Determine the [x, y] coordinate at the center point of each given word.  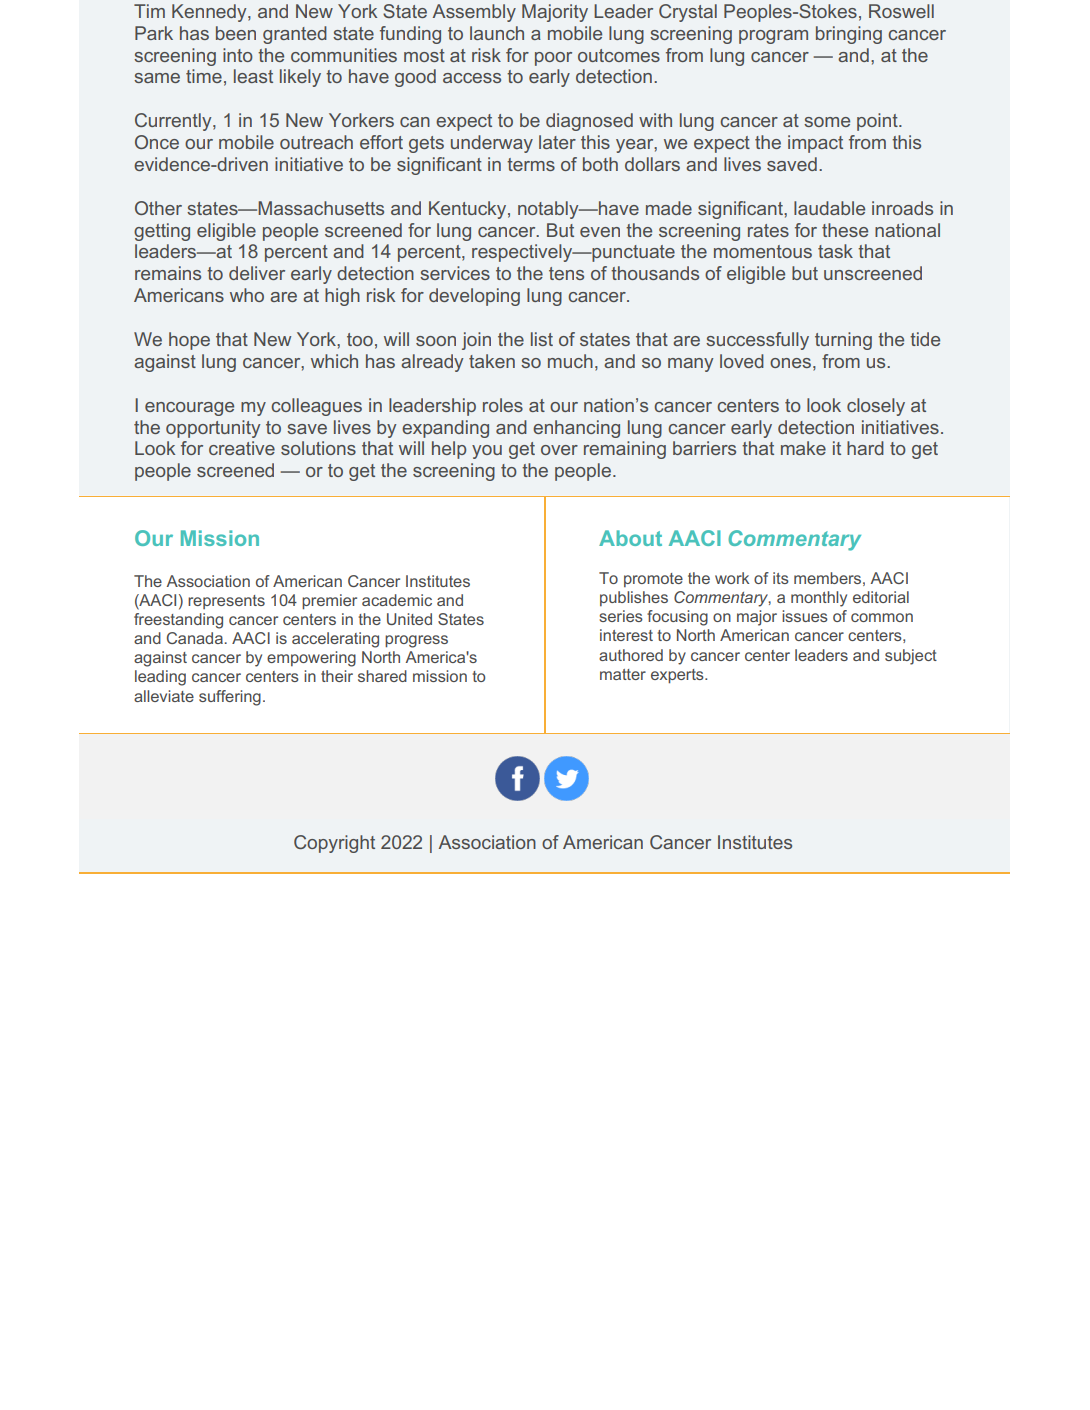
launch [497, 33]
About [630, 538]
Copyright [334, 844]
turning [843, 341]
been [236, 33]
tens [566, 273]
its [781, 578]
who [247, 295]
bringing [849, 35]
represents [226, 602]
